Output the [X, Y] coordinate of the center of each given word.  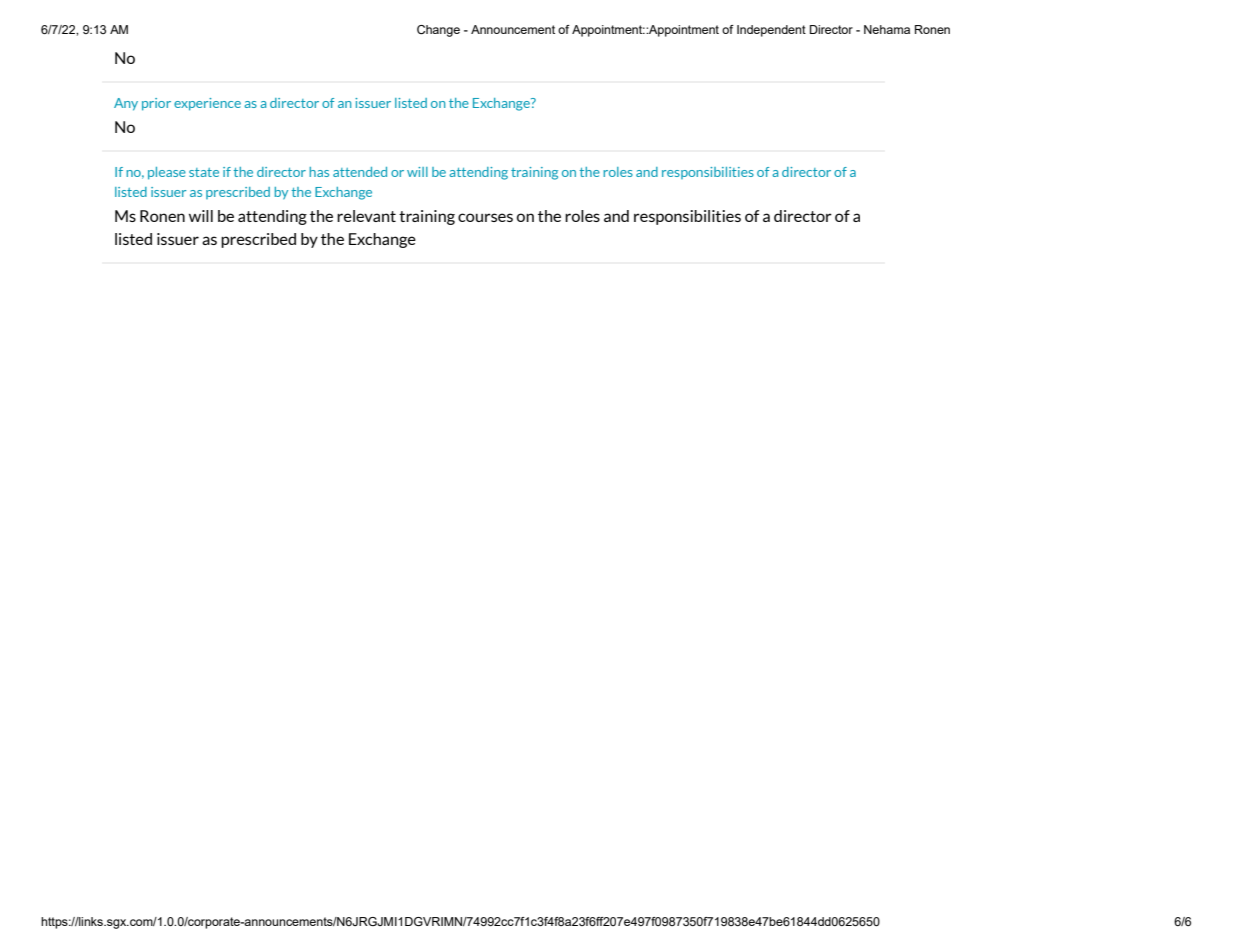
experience [207, 104]
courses [485, 217]
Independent [771, 31]
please [167, 173]
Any [126, 104]
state [204, 172]
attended [360, 172]
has [319, 172]
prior [156, 104]
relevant [366, 216]
